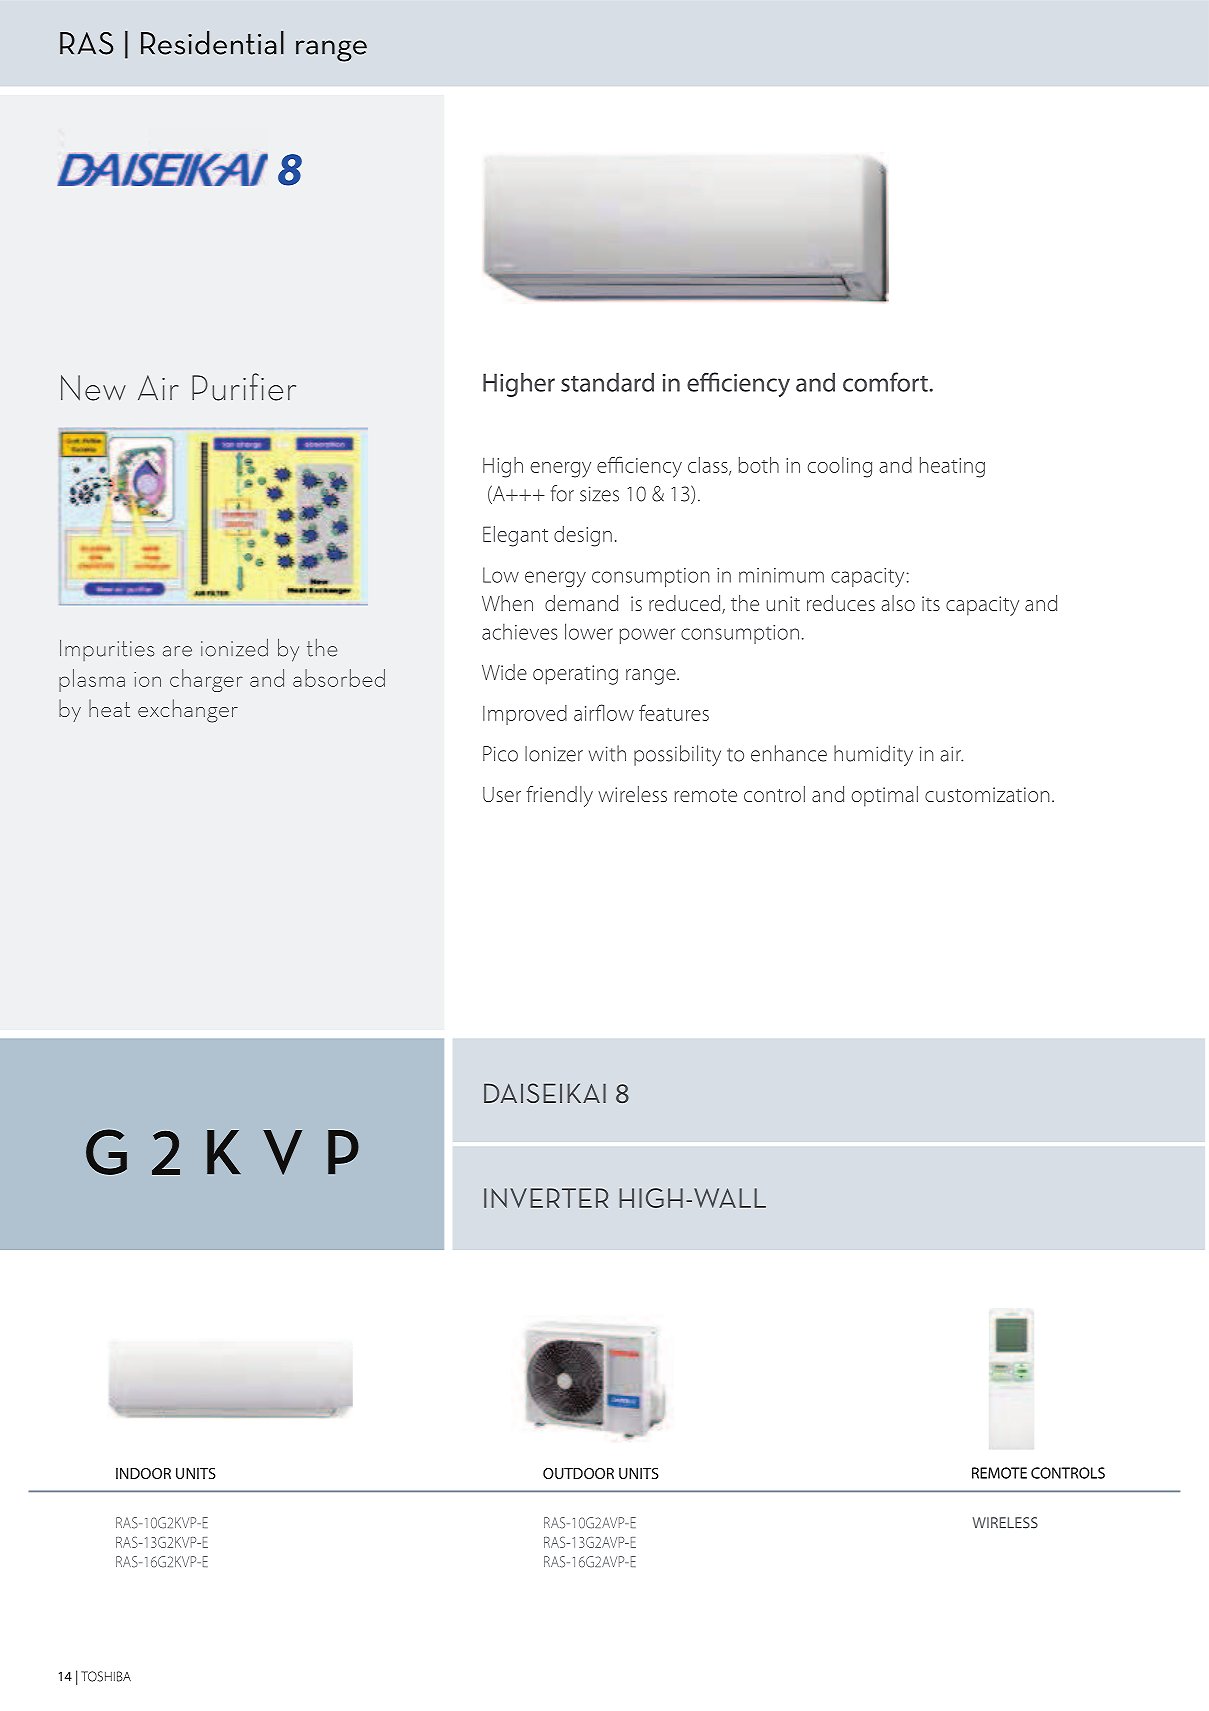 The width and height of the screenshot is (1209, 1711). What do you see at coordinates (885, 382) in the screenshot?
I see `comfort` at bounding box center [885, 382].
